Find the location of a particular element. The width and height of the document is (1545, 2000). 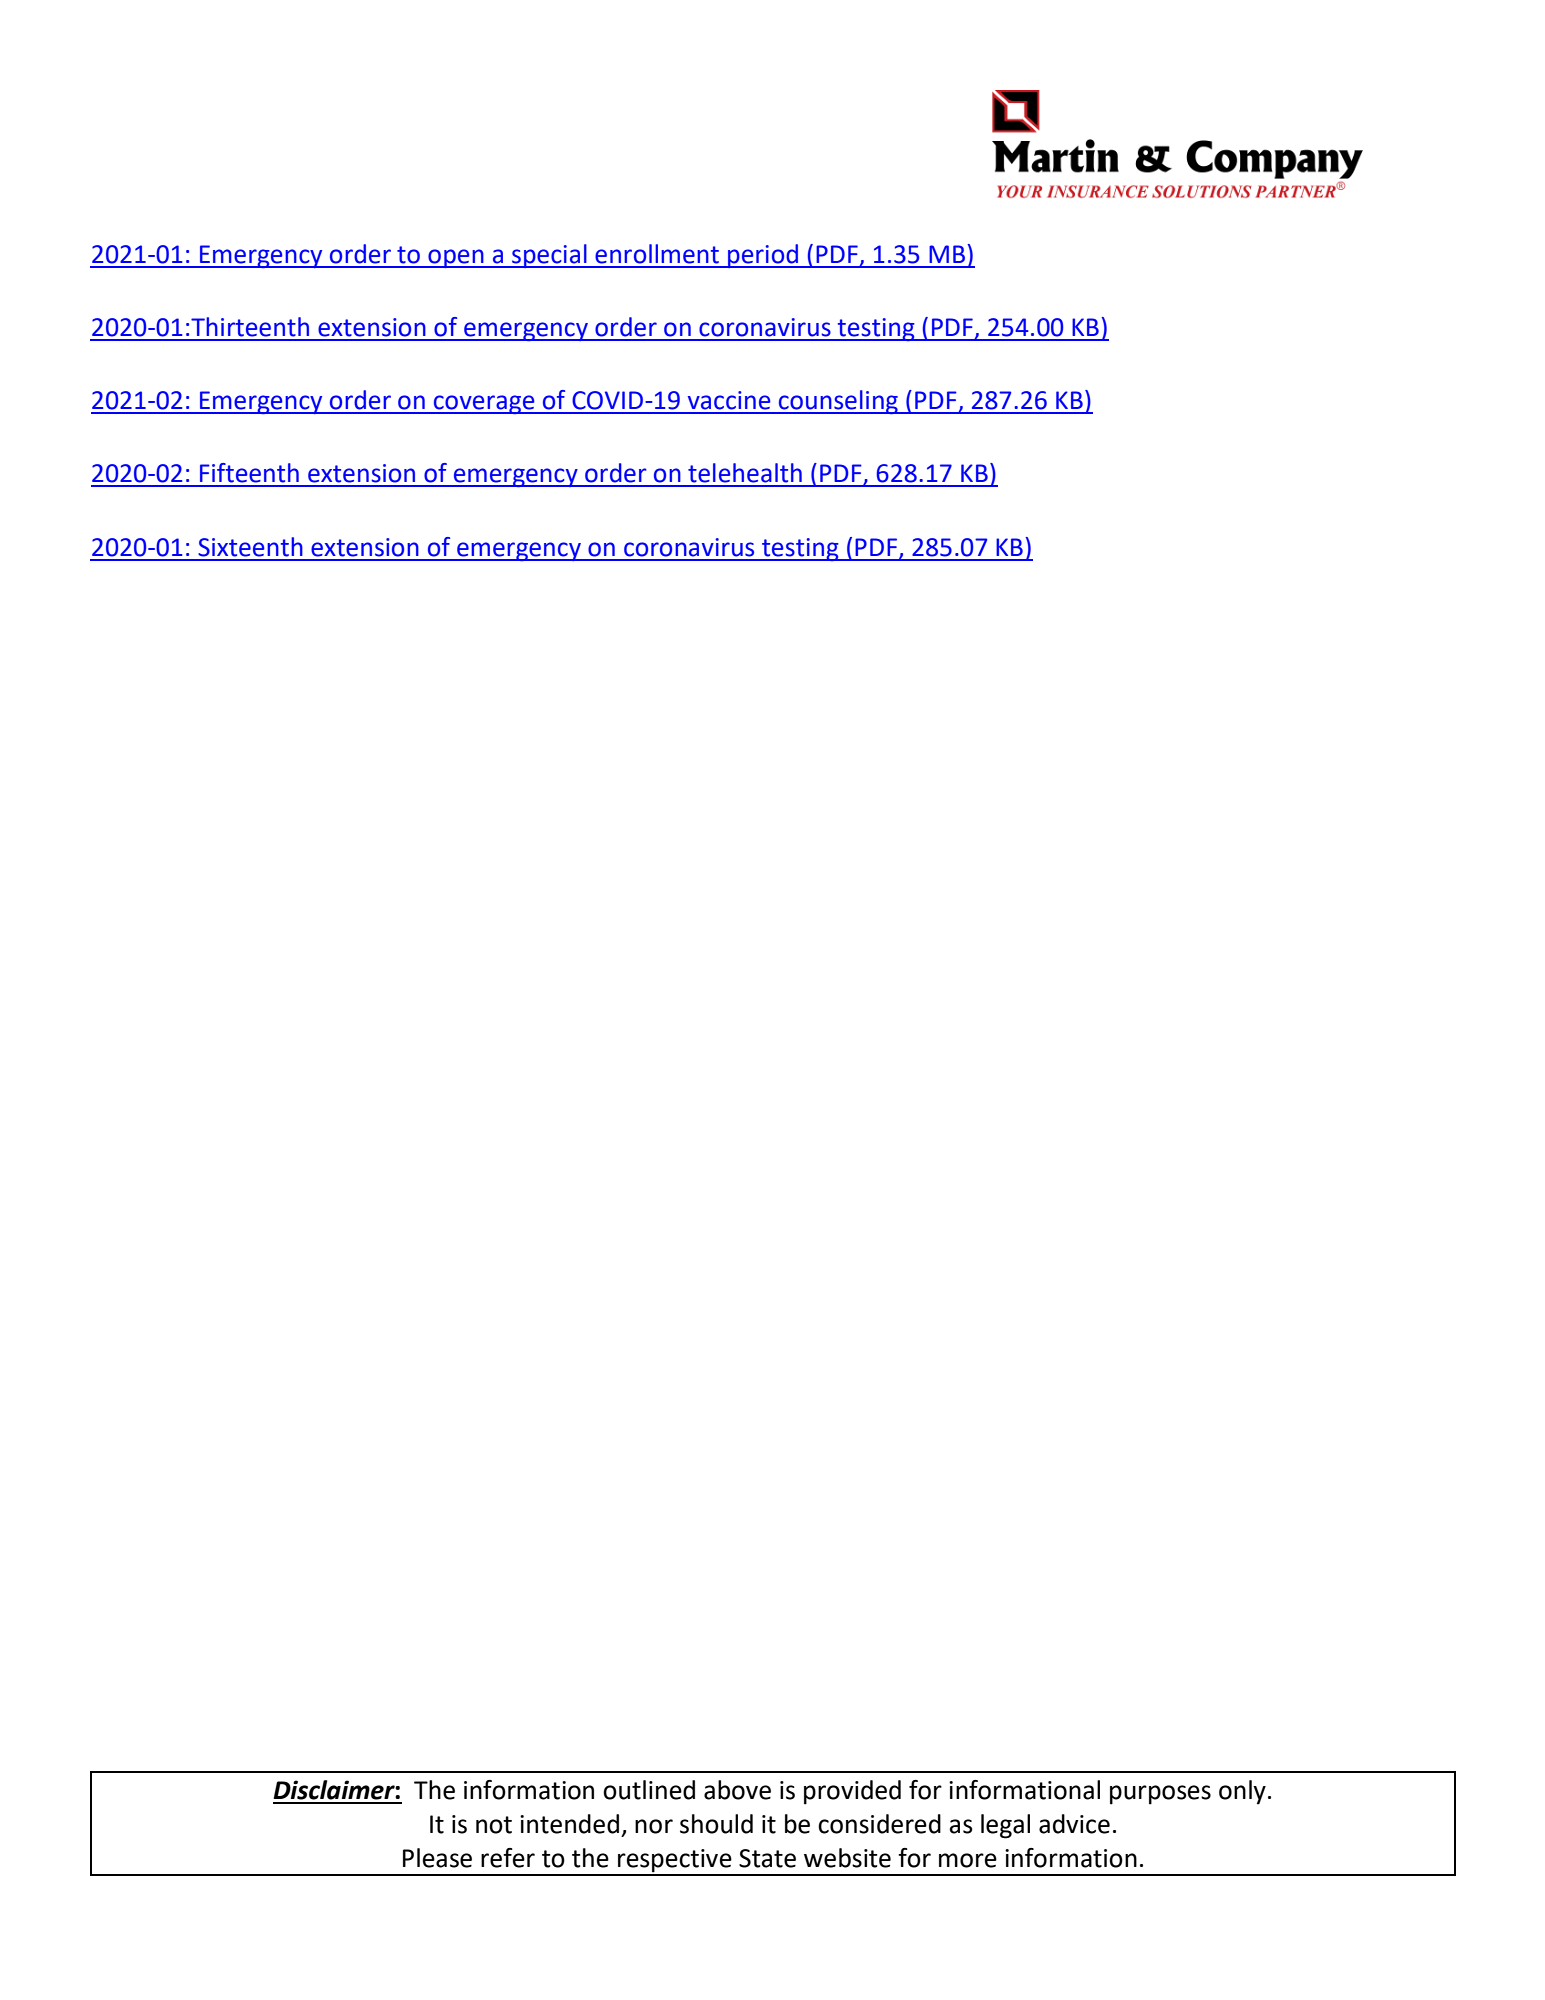

purposes is located at coordinates (1160, 1795).
